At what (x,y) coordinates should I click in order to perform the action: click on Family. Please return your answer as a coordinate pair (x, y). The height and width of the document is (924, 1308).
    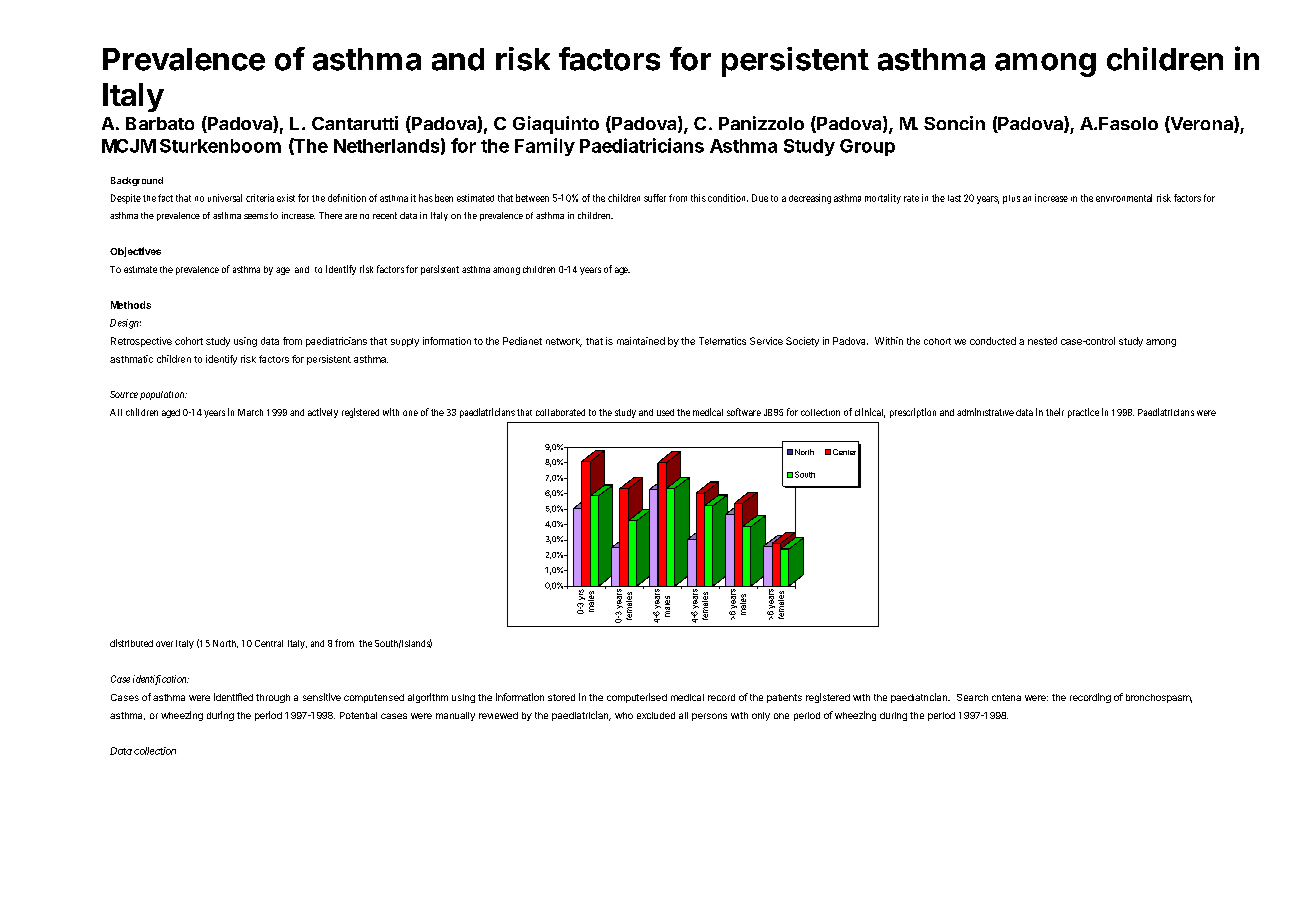
    Looking at the image, I should click on (545, 147).
